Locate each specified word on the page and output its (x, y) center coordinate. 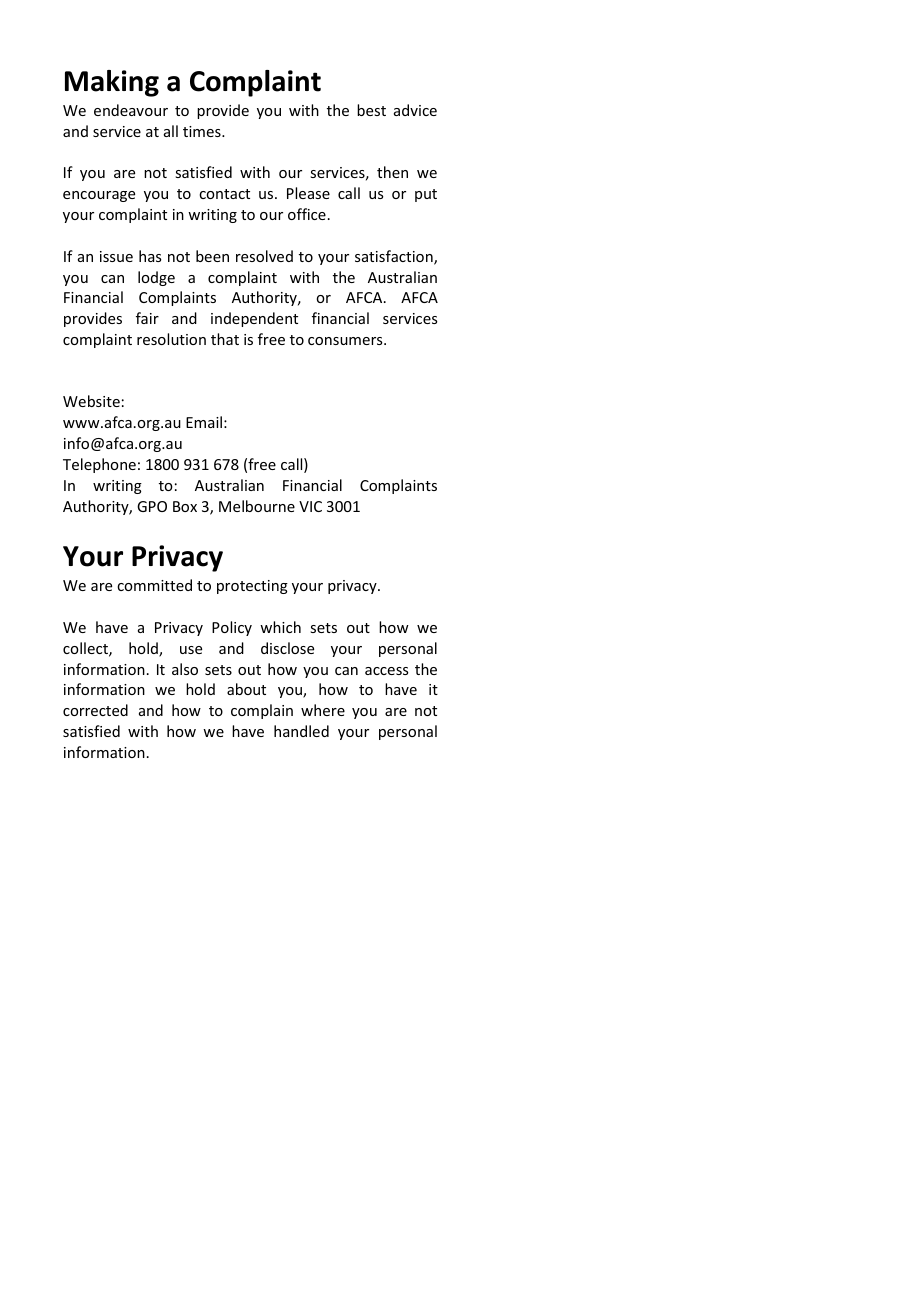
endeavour (131, 110)
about (246, 689)
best (371, 110)
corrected (95, 710)
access (386, 671)
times (203, 131)
